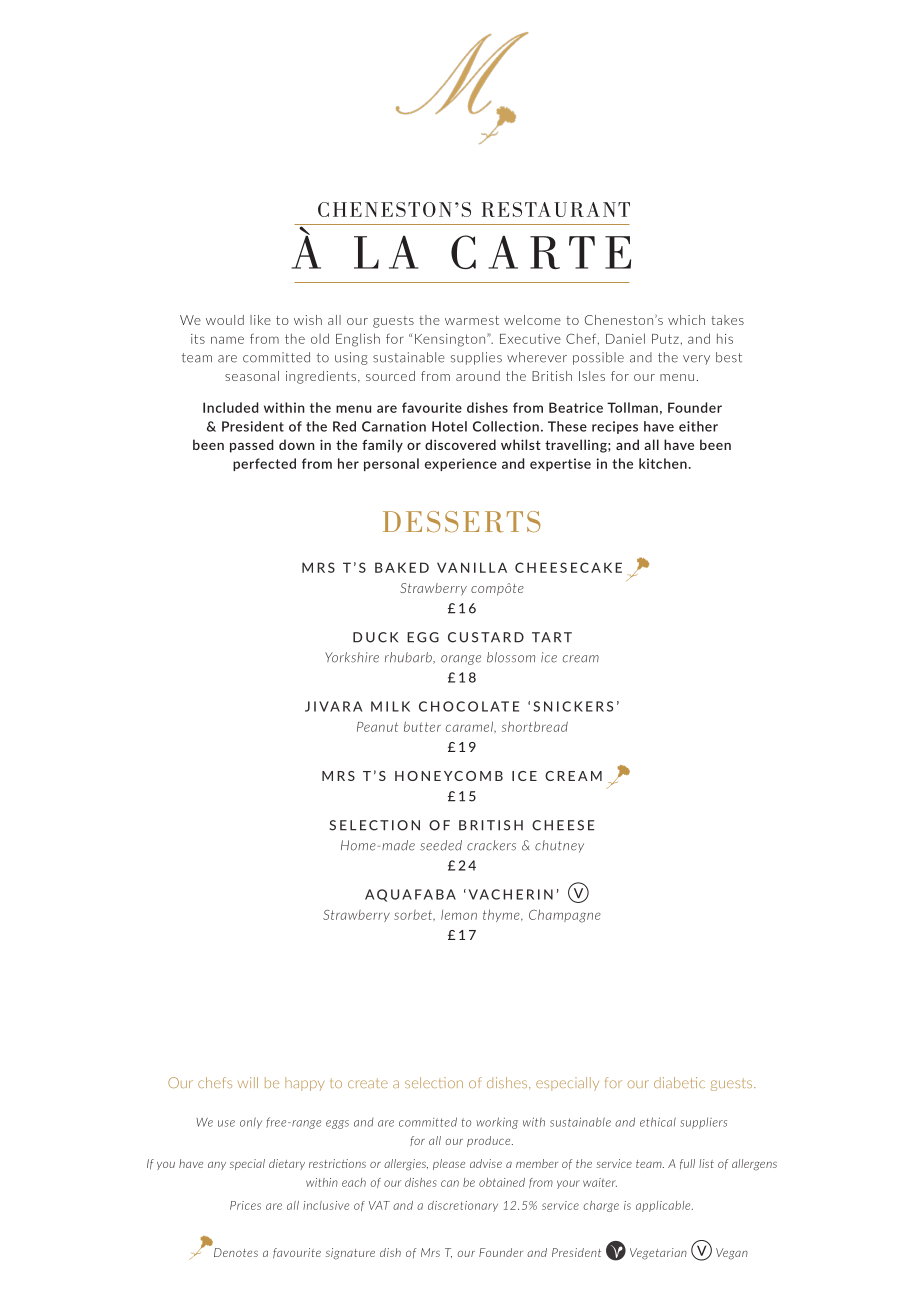  Describe the element at coordinates (245, 1205) in the document. I see `Prices` at that location.
